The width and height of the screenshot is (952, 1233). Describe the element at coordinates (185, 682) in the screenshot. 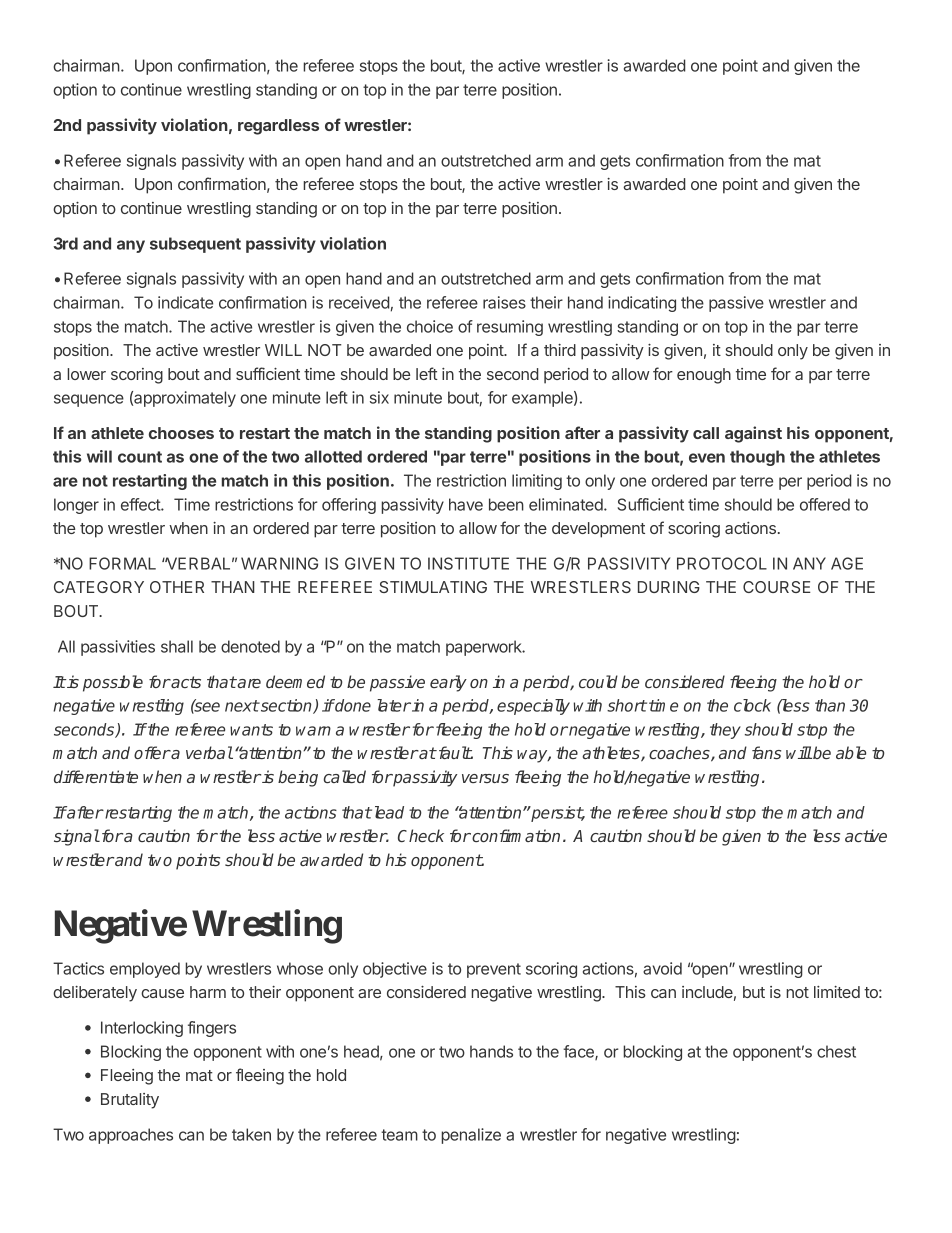

I see `acts` at that location.
